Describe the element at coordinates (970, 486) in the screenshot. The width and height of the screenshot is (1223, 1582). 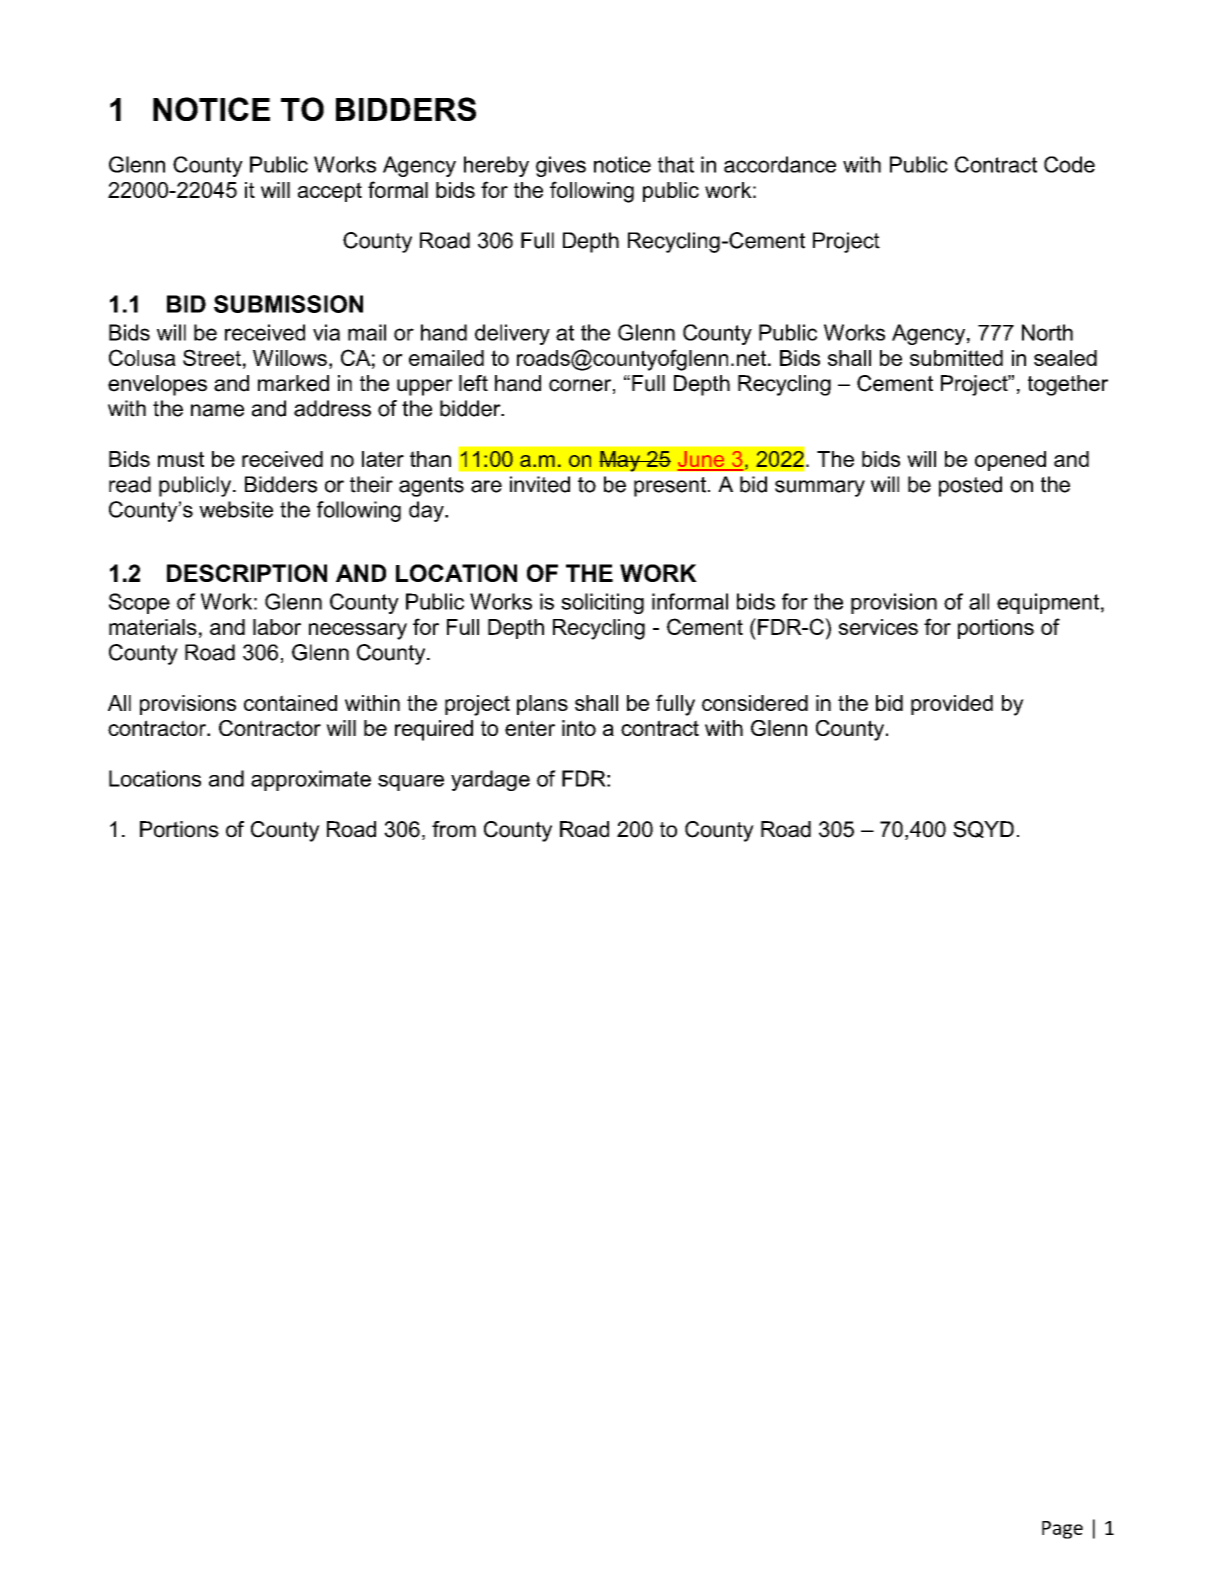
I see `posted` at that location.
